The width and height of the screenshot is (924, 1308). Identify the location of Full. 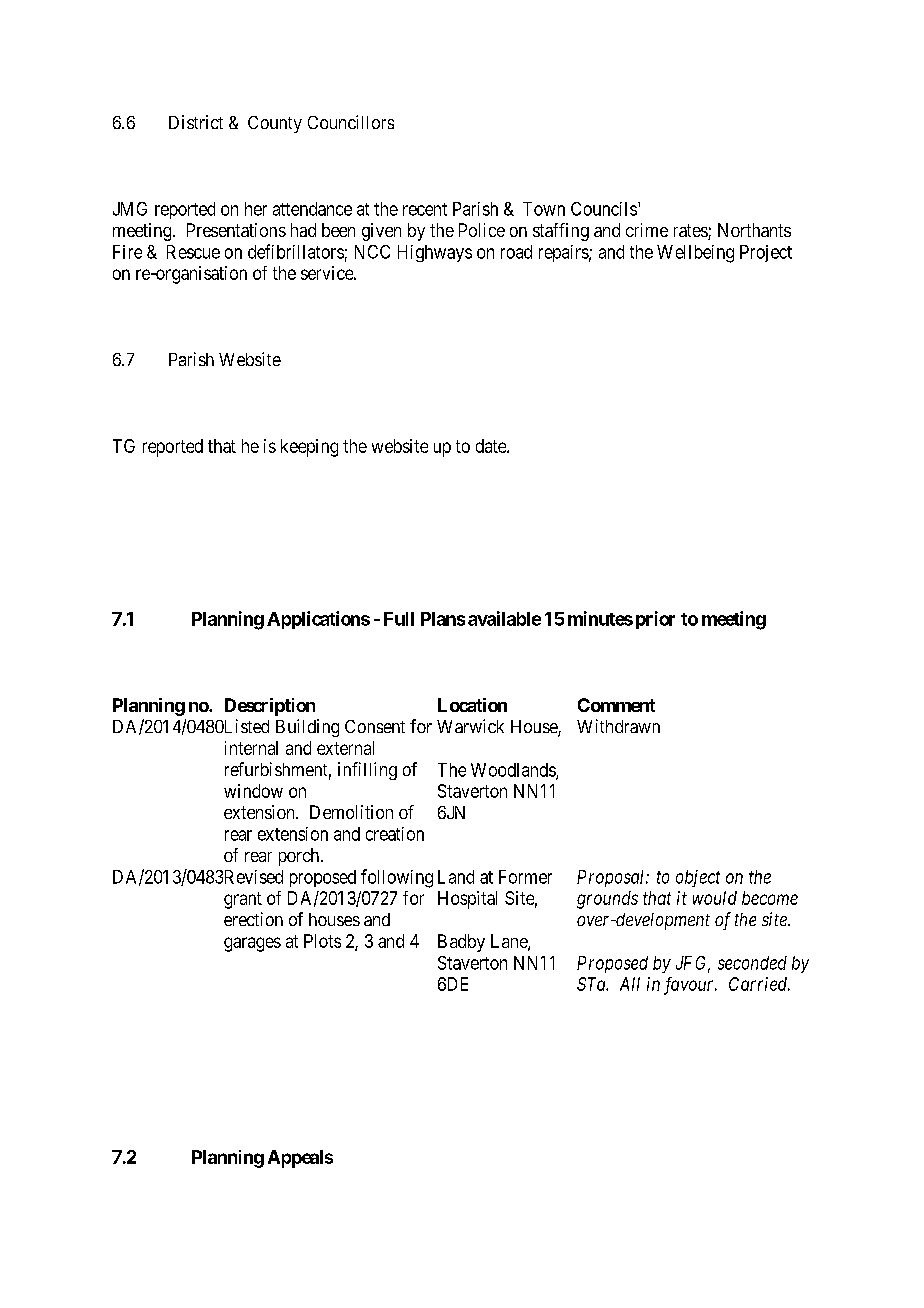
(399, 619).
